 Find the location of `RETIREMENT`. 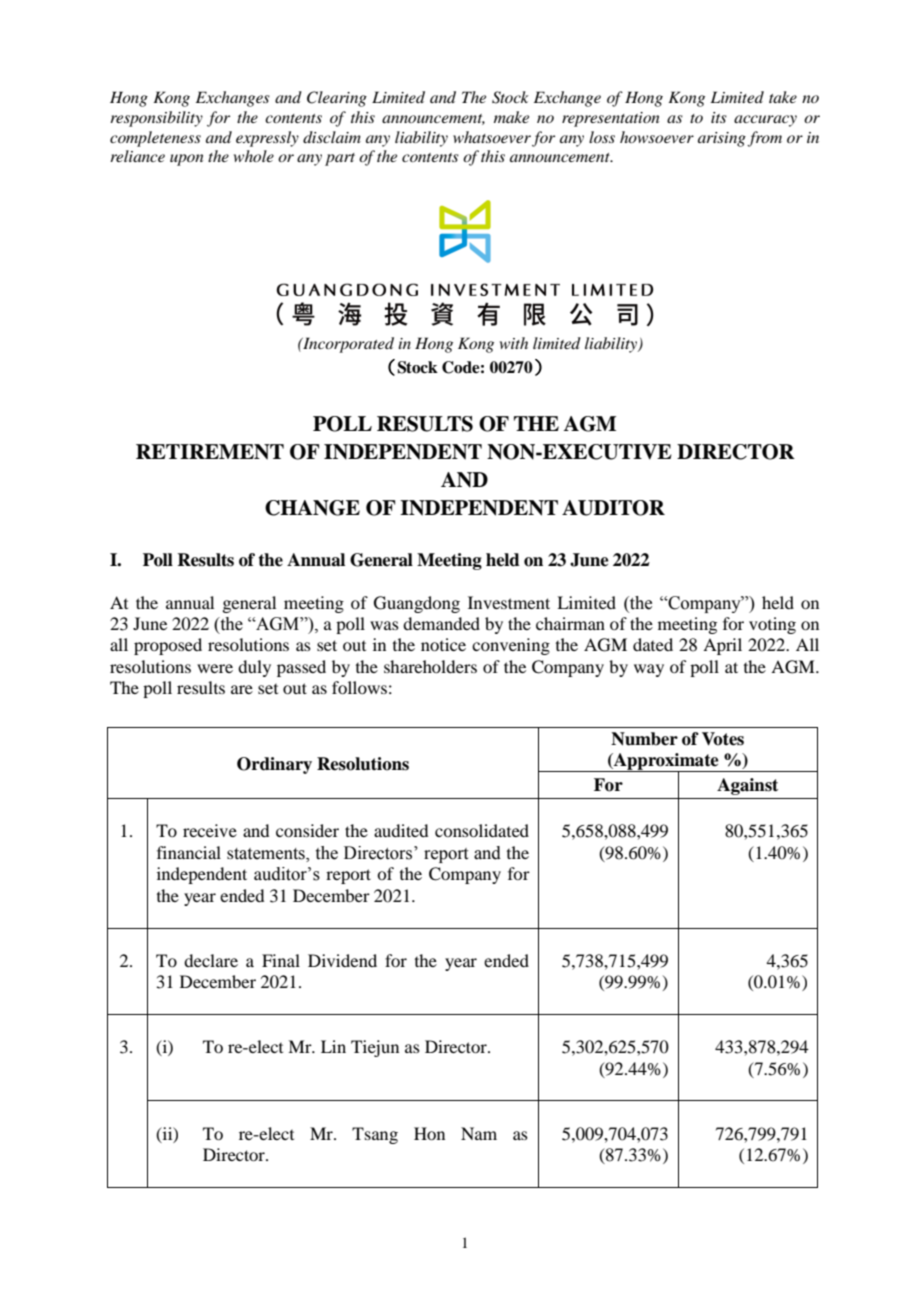

RETIREMENT is located at coordinates (210, 452).
